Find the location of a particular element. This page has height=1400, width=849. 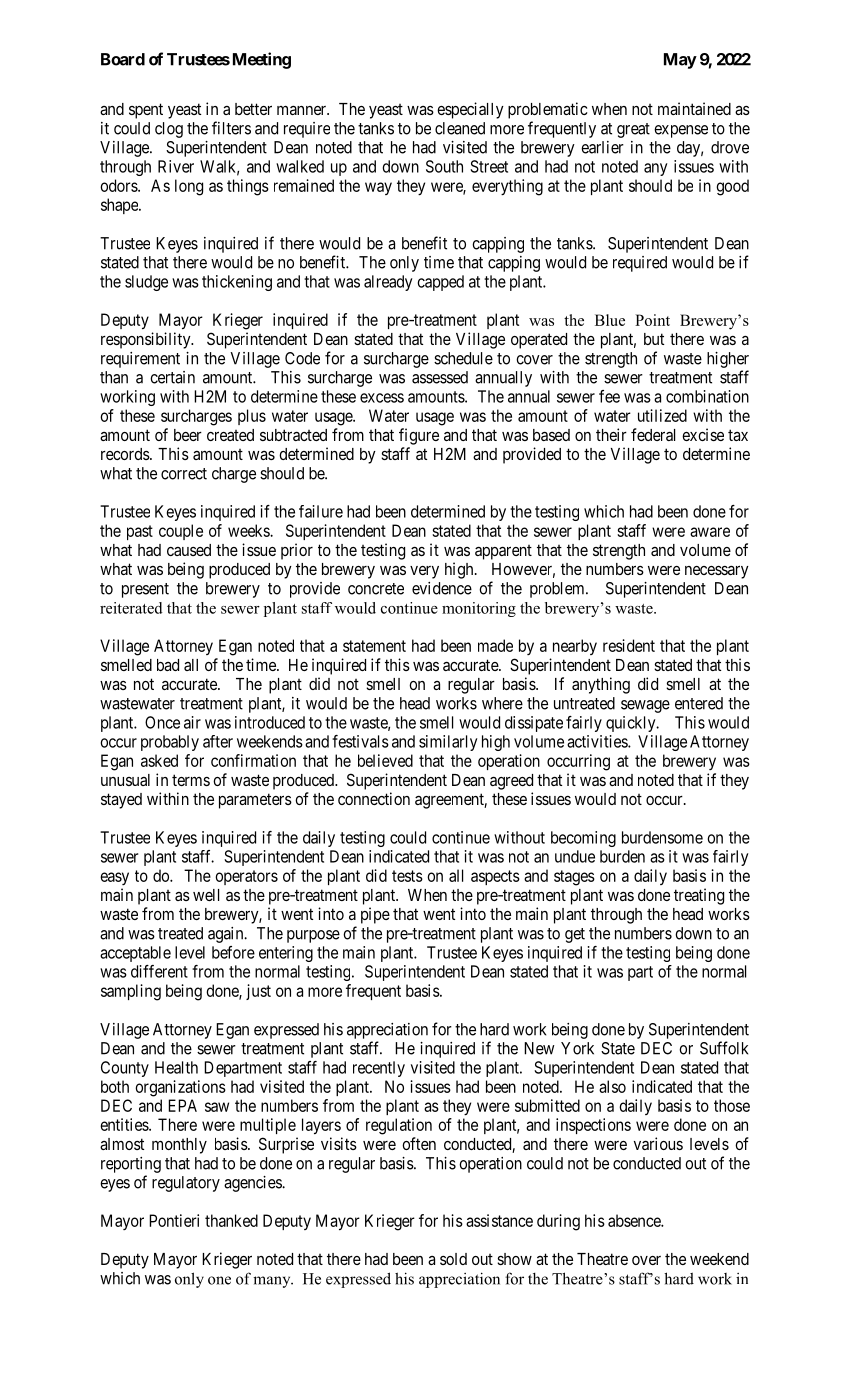

clog is located at coordinates (169, 130).
